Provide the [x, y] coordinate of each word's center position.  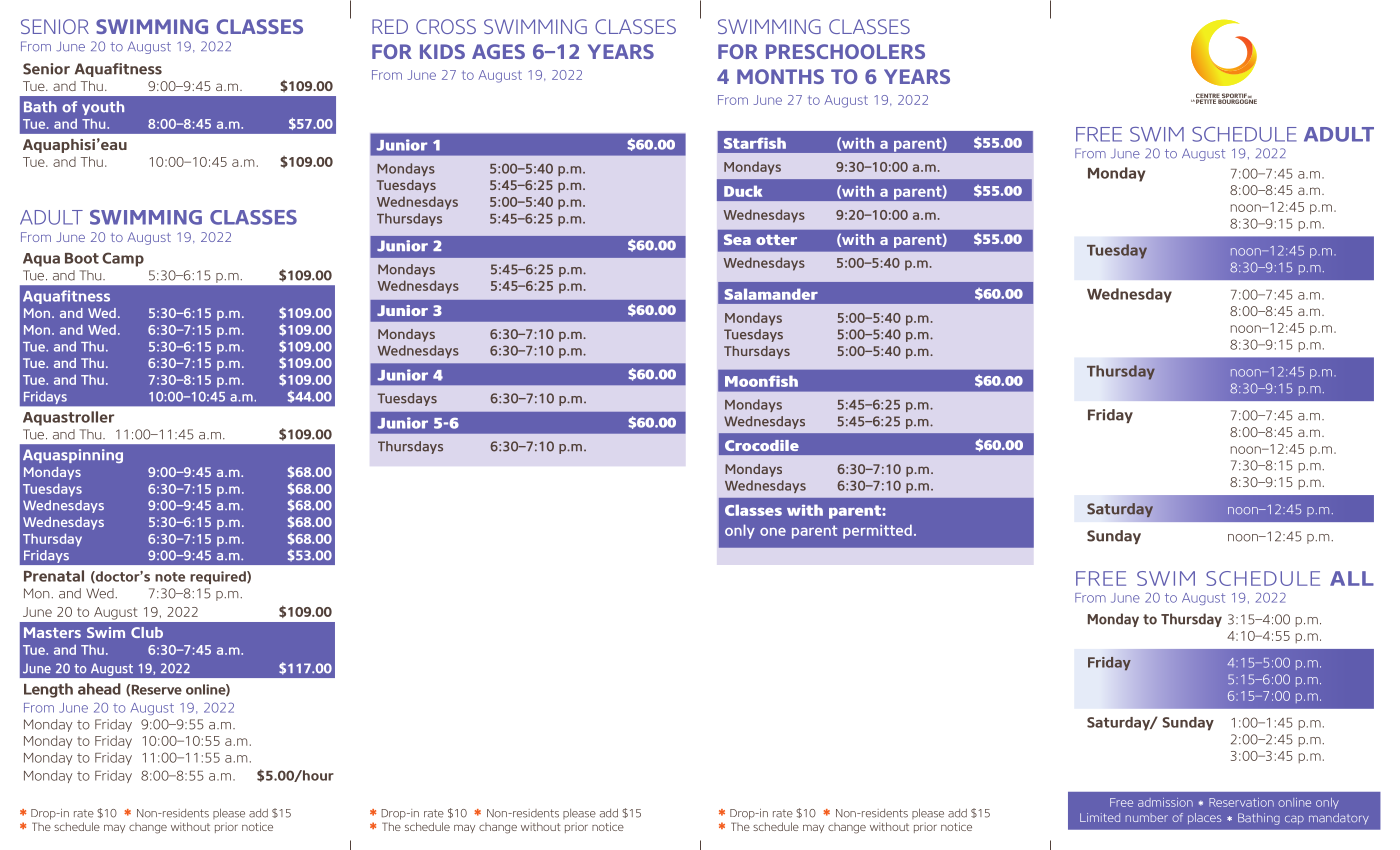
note [170, 577]
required [219, 577]
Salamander [771, 294]
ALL [1352, 578]
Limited [1100, 817]
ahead [99, 689]
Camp [123, 259]
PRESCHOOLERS [845, 51]
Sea [737, 239]
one [773, 532]
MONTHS [780, 76]
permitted [877, 531]
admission [1165, 802]
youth [103, 108]
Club [147, 632]
